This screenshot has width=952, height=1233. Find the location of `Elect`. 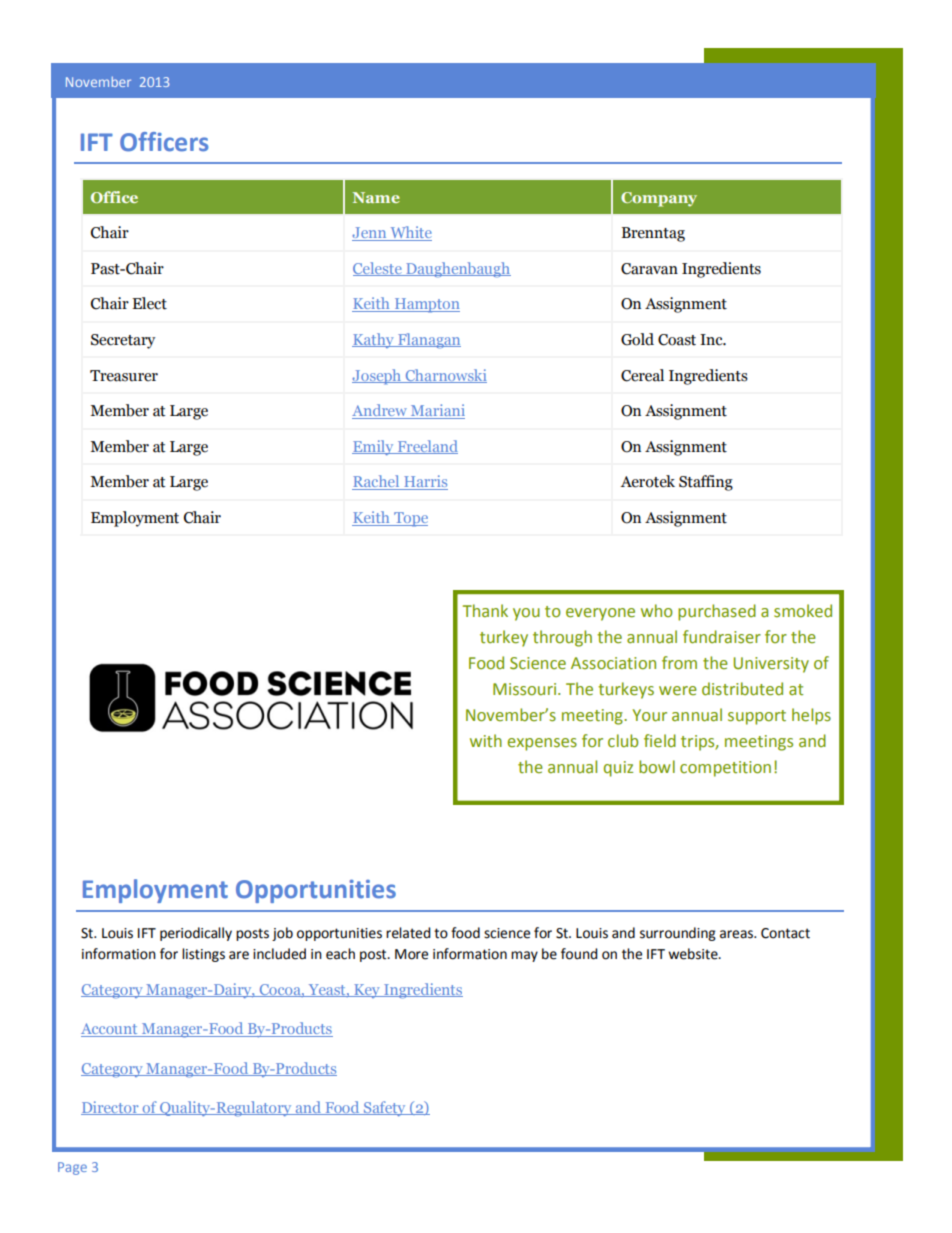

Elect is located at coordinates (149, 303).
